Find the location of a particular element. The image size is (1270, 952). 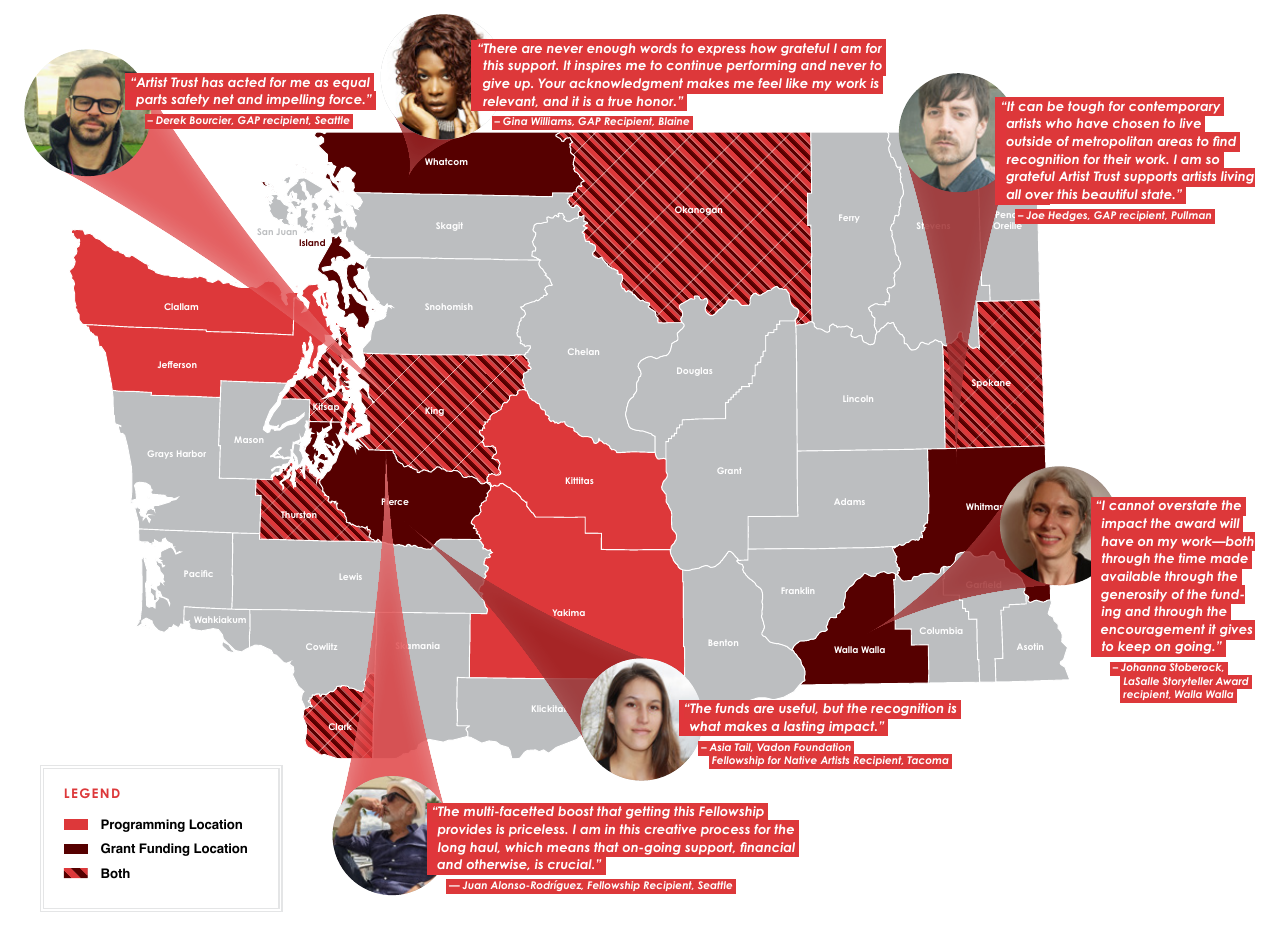

Mason is located at coordinates (249, 440).
